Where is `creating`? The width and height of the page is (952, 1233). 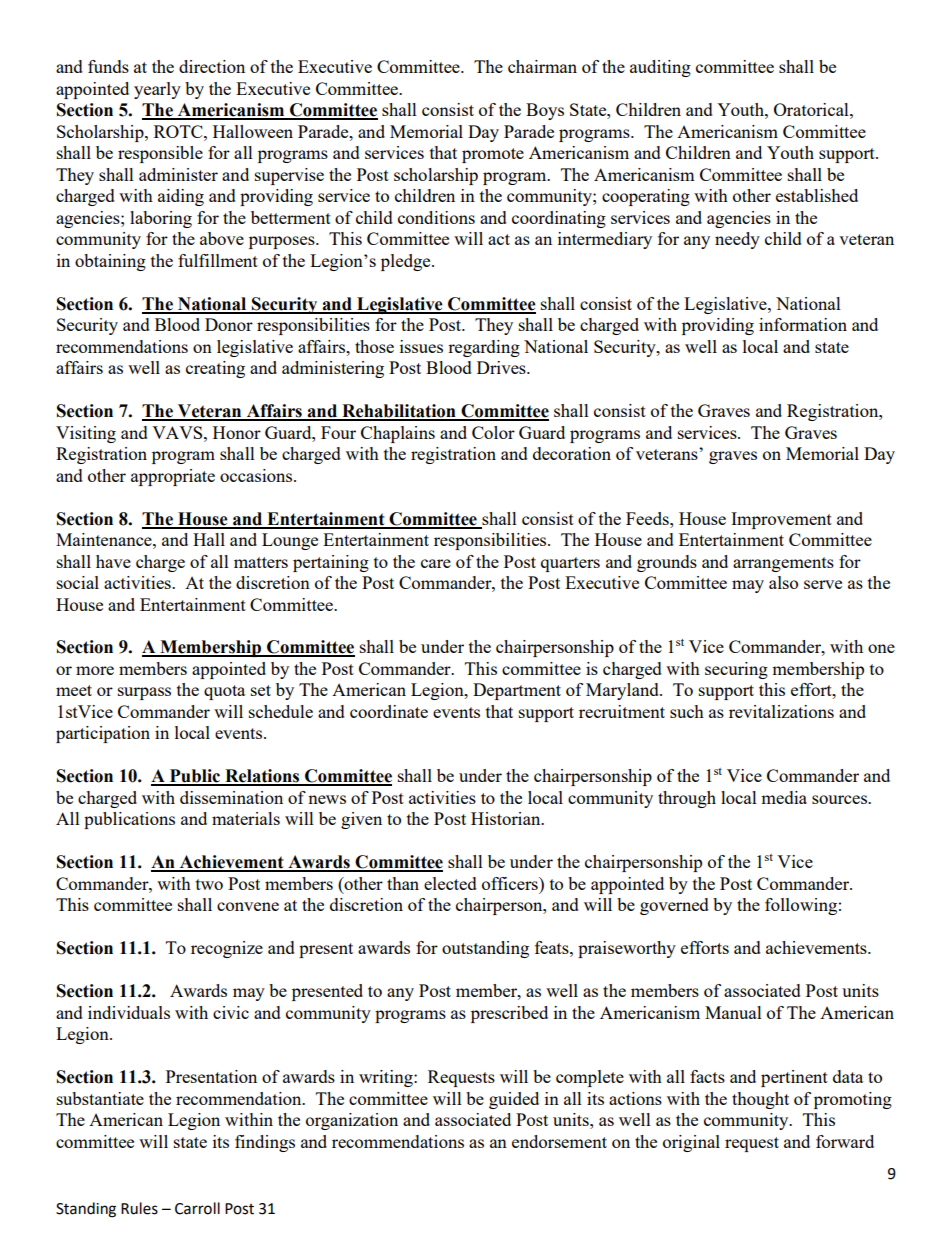 creating is located at coordinates (215, 369).
